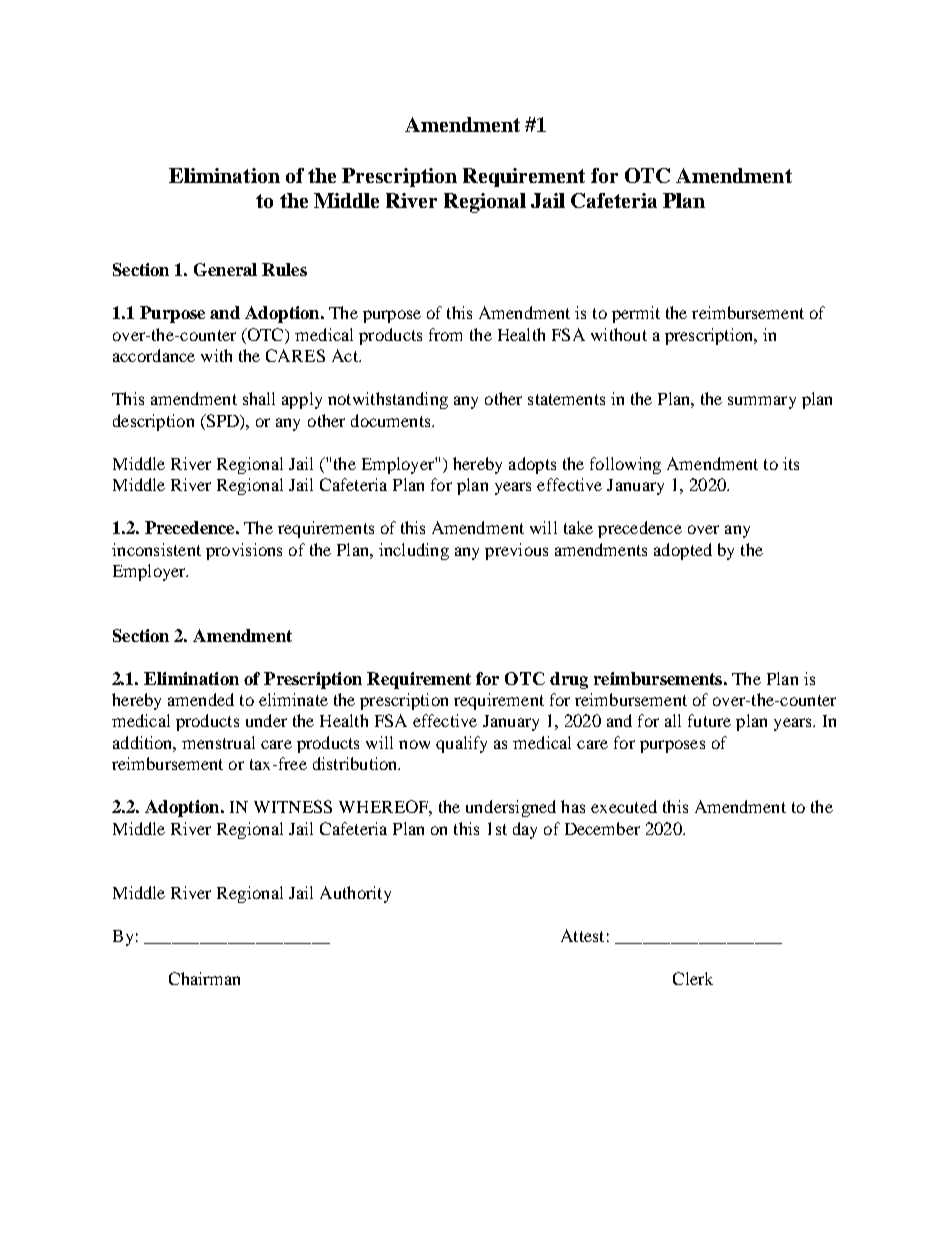 The height and width of the screenshot is (1233, 952). Describe the element at coordinates (153, 422) in the screenshot. I see `description` at that location.
